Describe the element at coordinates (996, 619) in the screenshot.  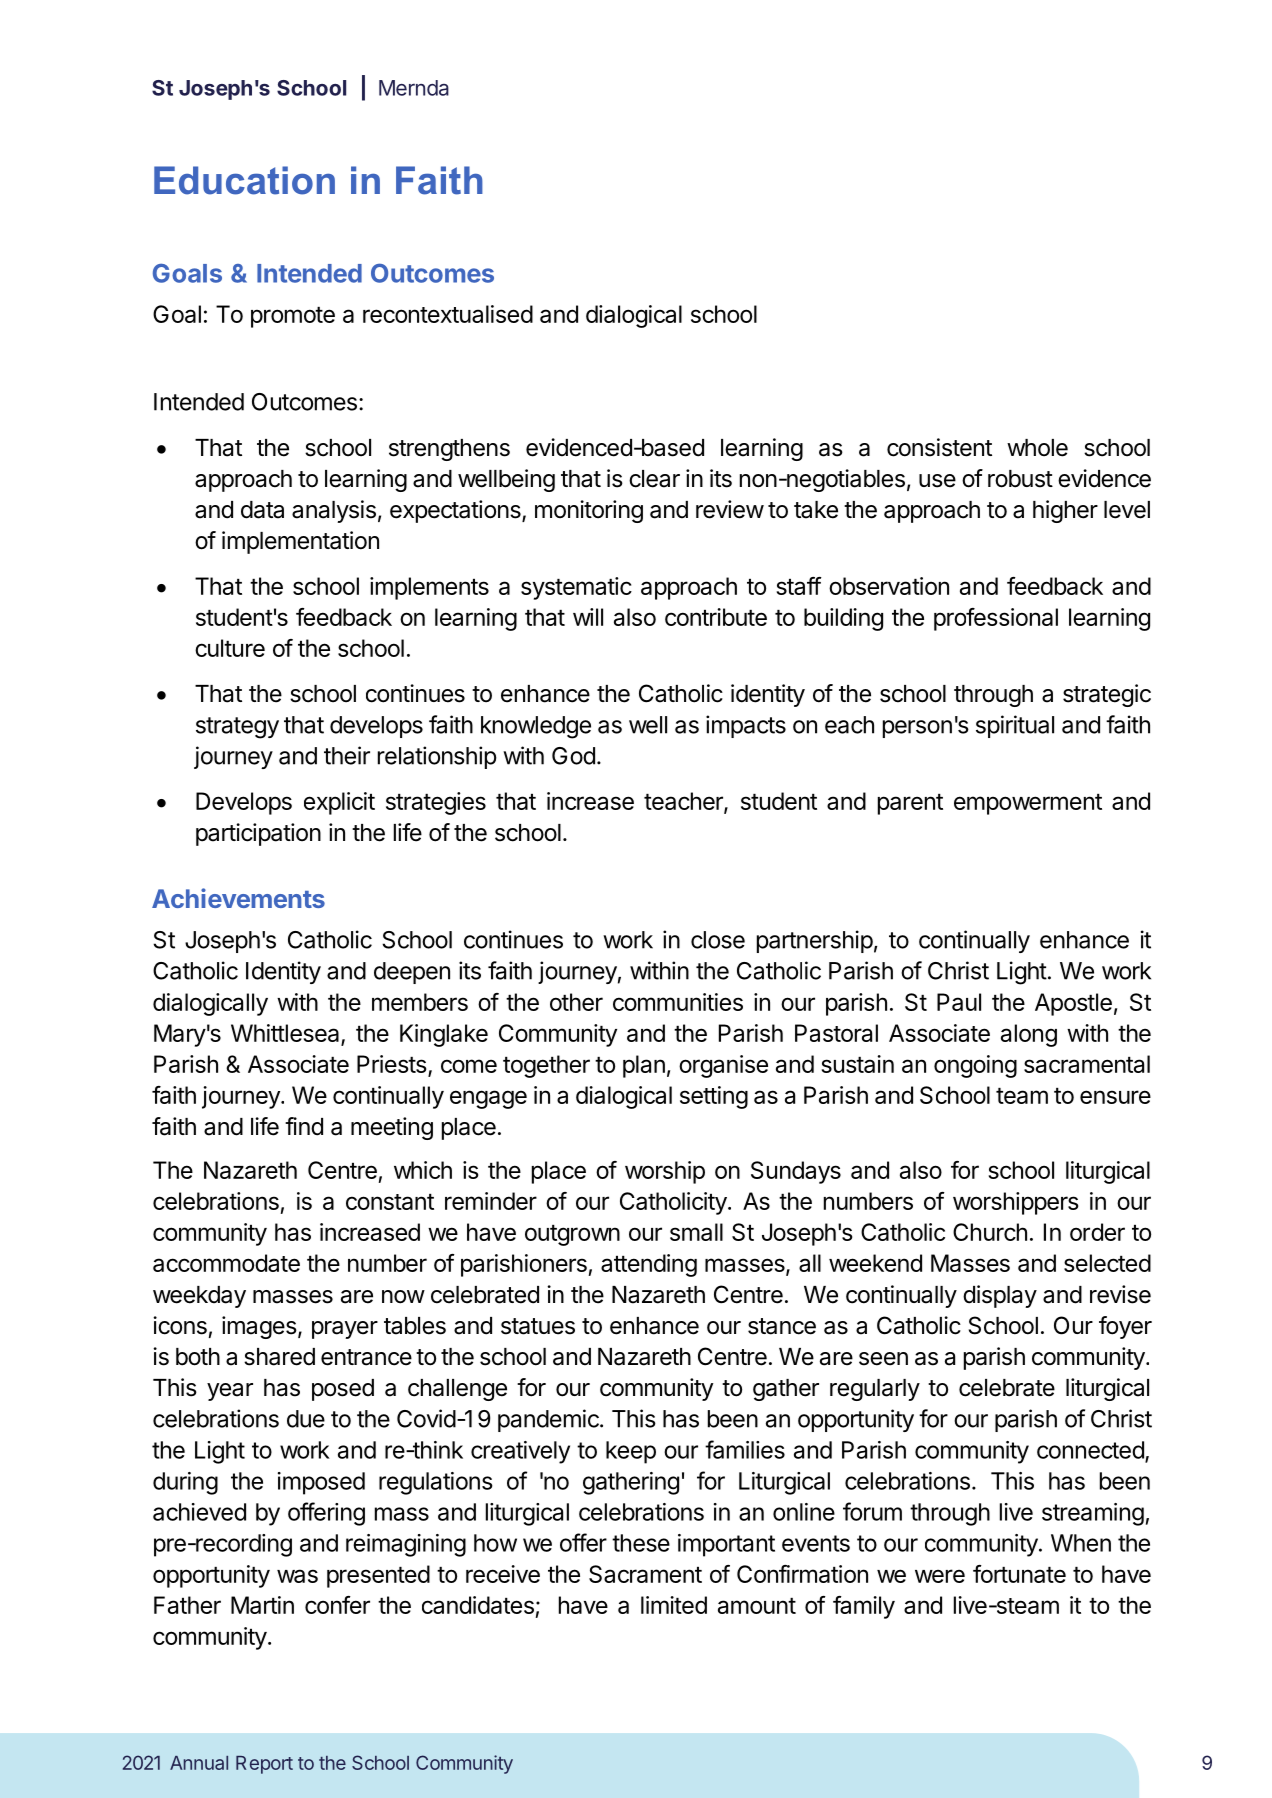
I see `professional` at that location.
